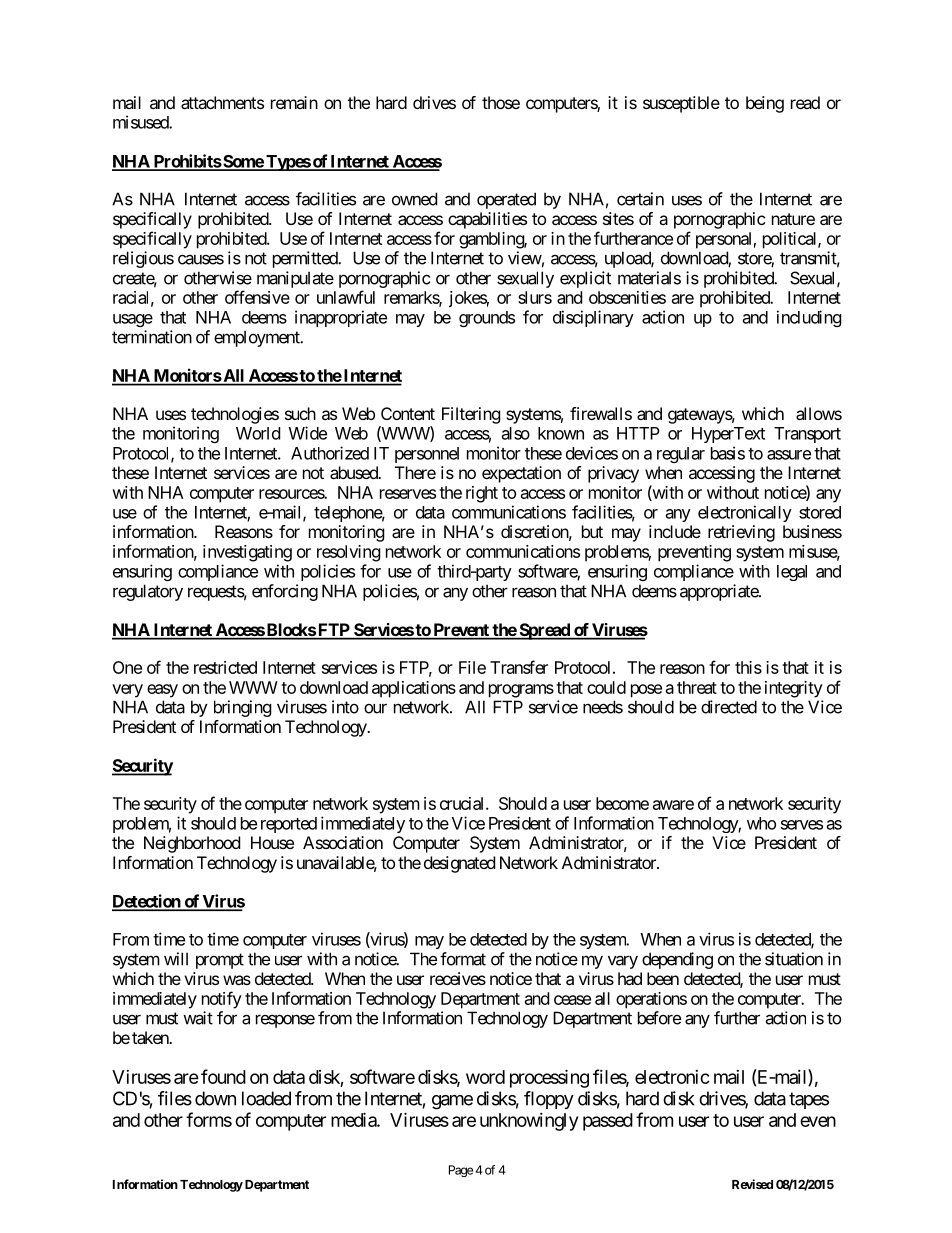 This document has width=952, height=1233. I want to click on Neighborhood, so click(192, 844).
